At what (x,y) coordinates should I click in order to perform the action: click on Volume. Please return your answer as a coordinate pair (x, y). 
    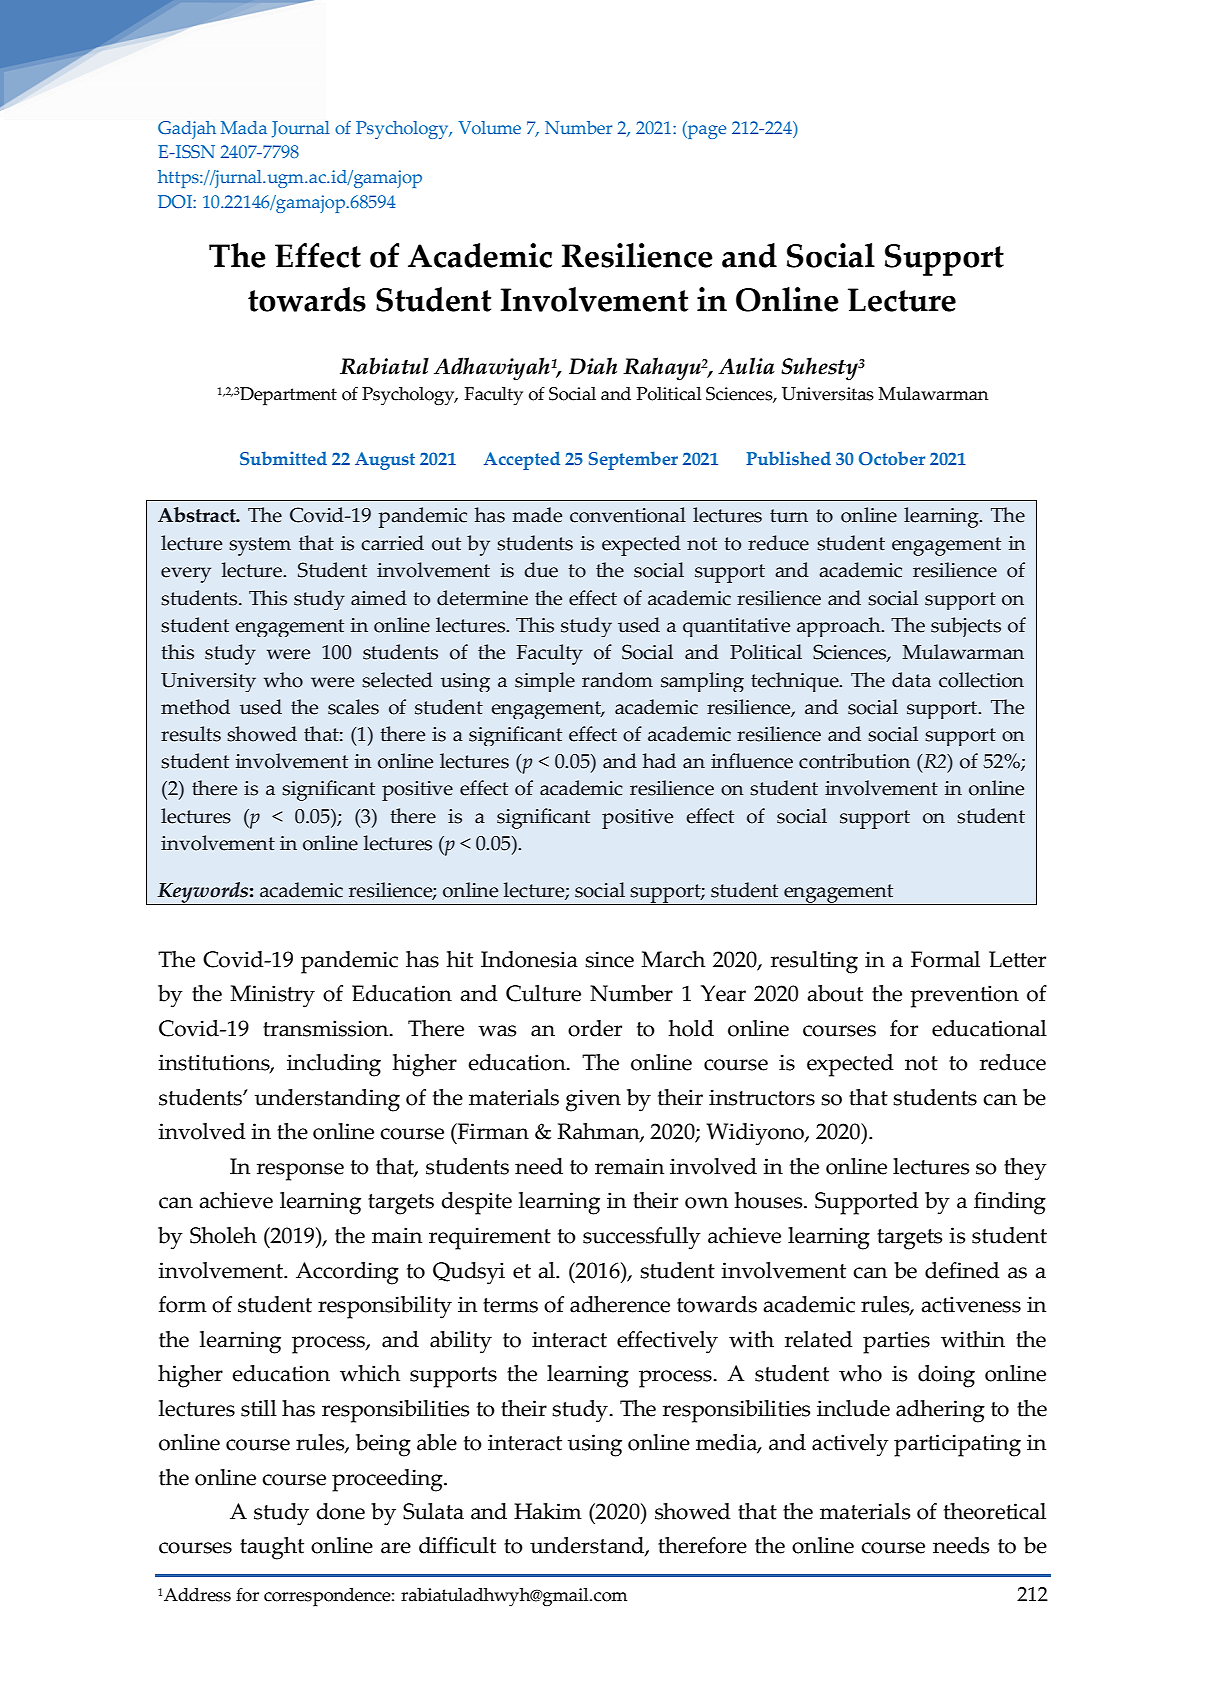
    Looking at the image, I should click on (489, 127).
